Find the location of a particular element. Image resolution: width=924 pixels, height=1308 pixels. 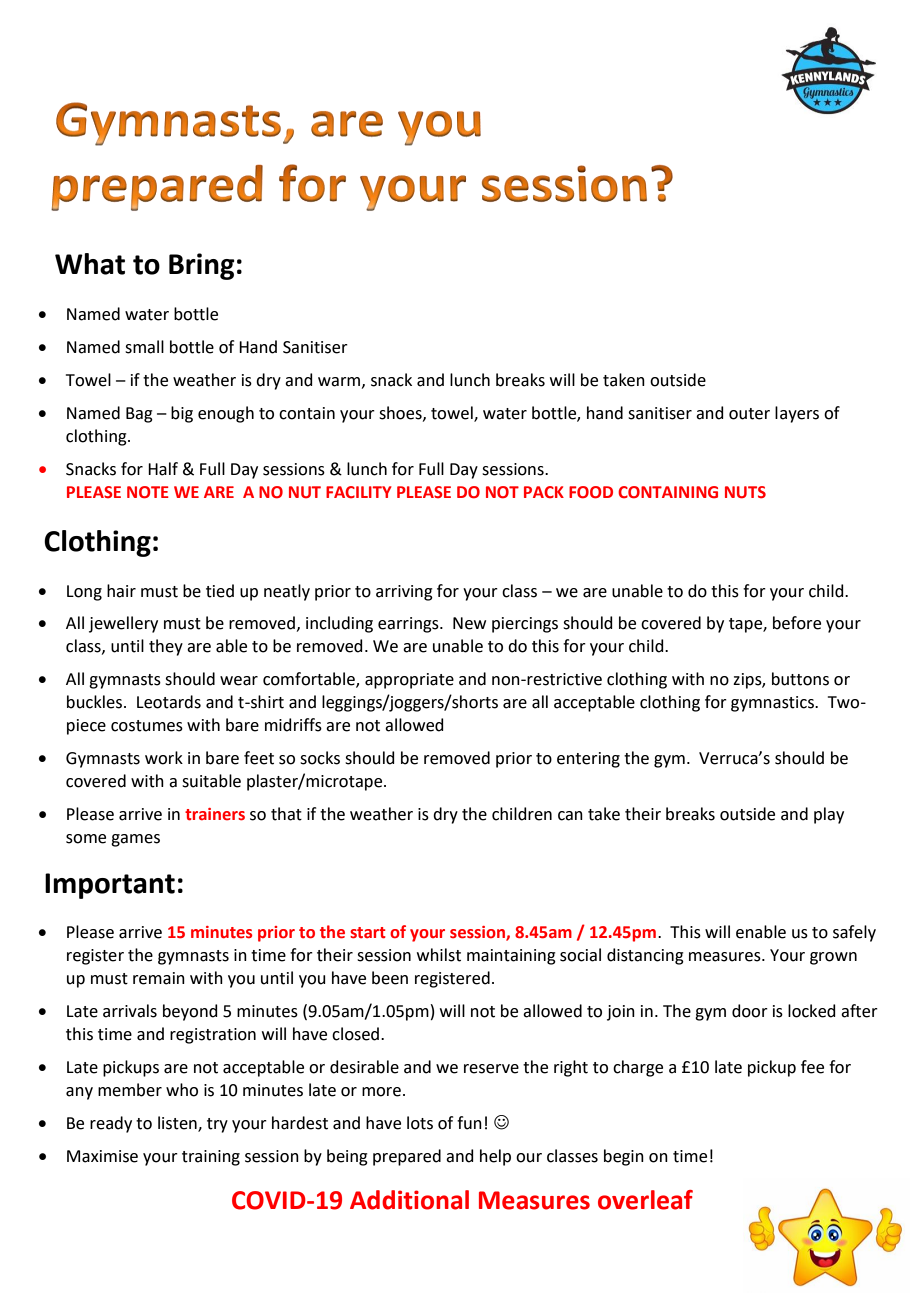

training is located at coordinates (211, 1158).
